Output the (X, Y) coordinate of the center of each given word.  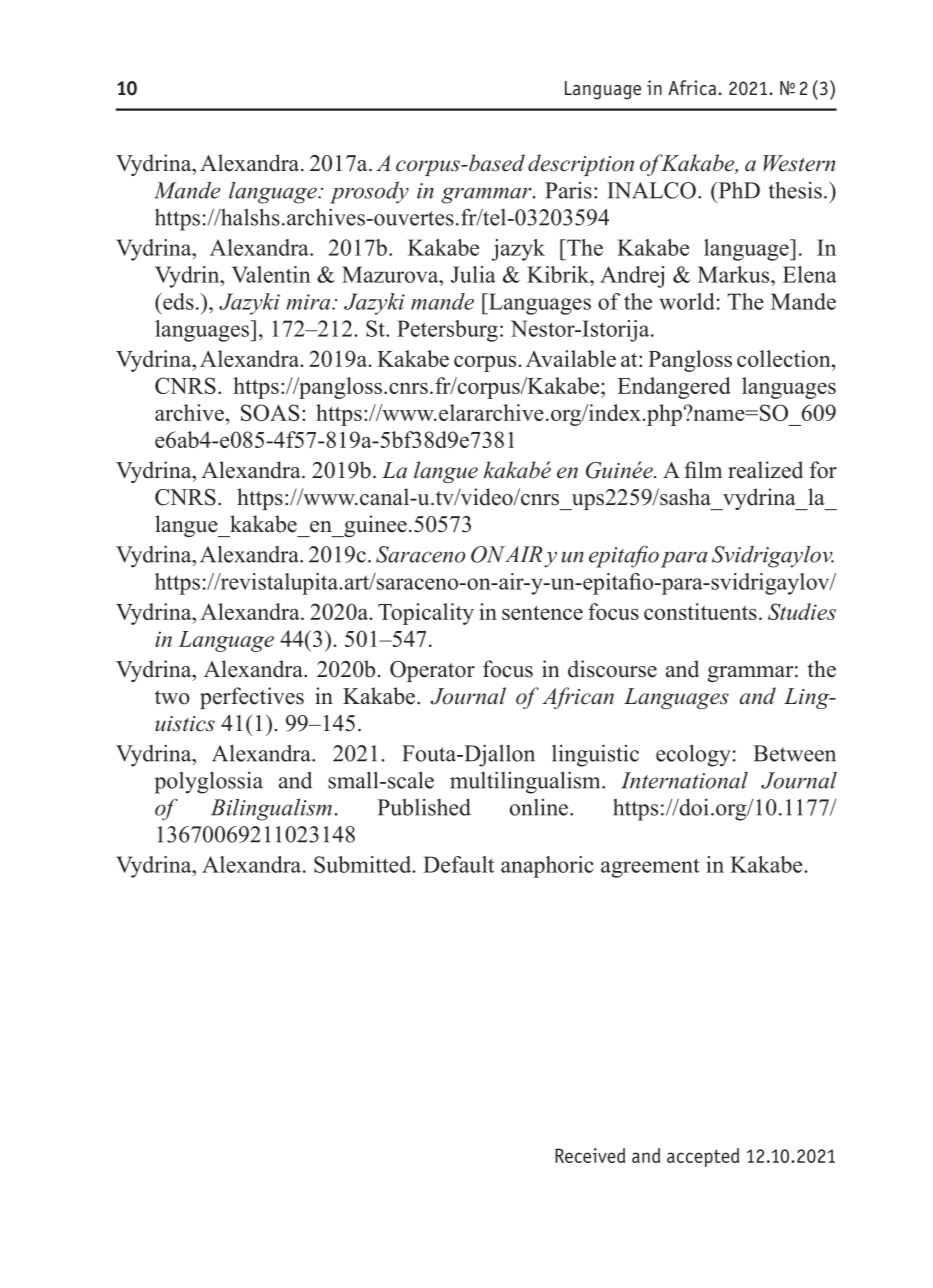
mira (309, 302)
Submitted (364, 864)
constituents (700, 611)
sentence (542, 613)
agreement (650, 868)
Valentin (271, 274)
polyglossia (209, 782)
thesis (795, 190)
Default (458, 864)
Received (590, 1155)
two (172, 697)
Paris (568, 190)
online (539, 807)
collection (785, 358)
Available (571, 358)
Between (794, 753)
